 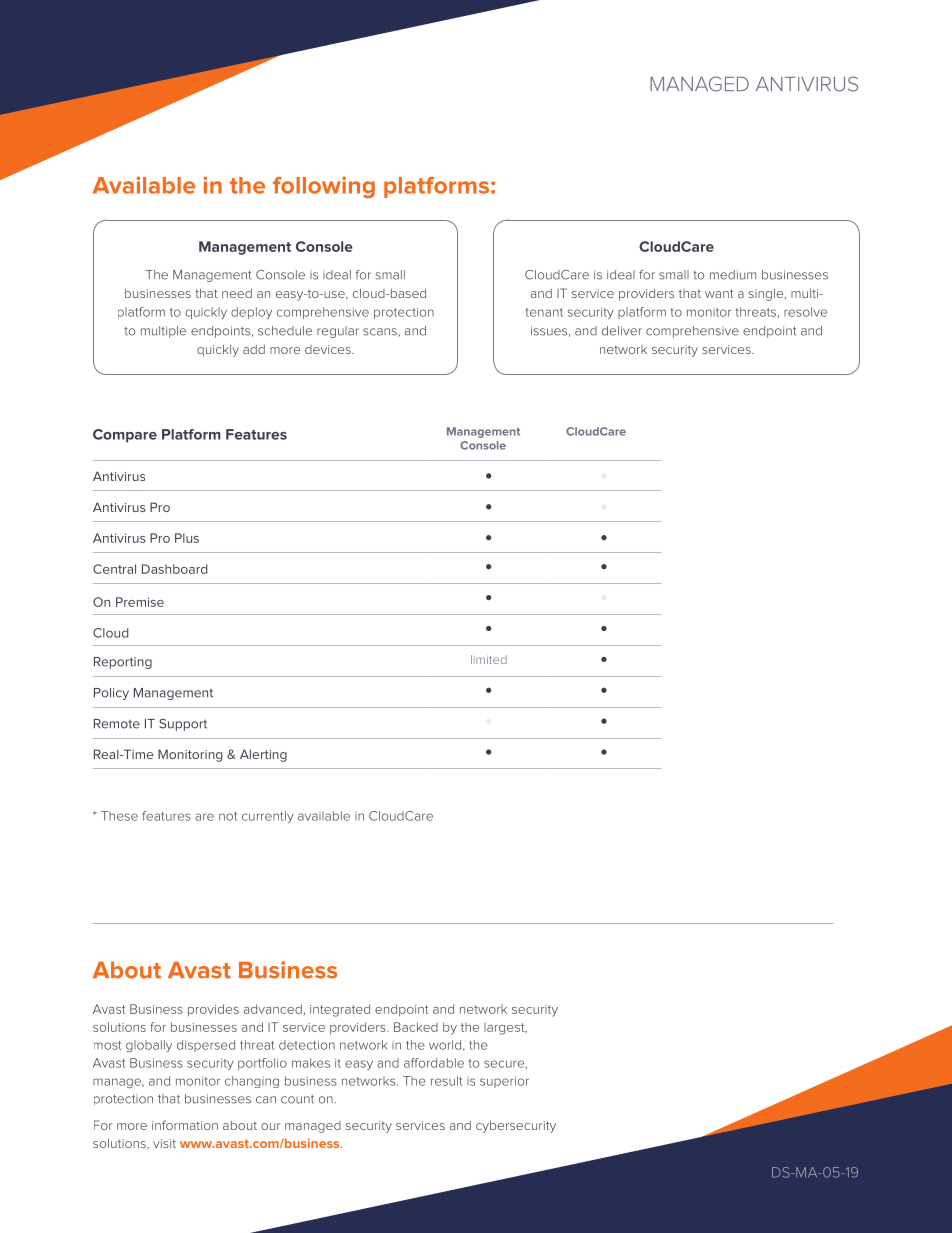 I want to click on result, so click(x=447, y=1081).
